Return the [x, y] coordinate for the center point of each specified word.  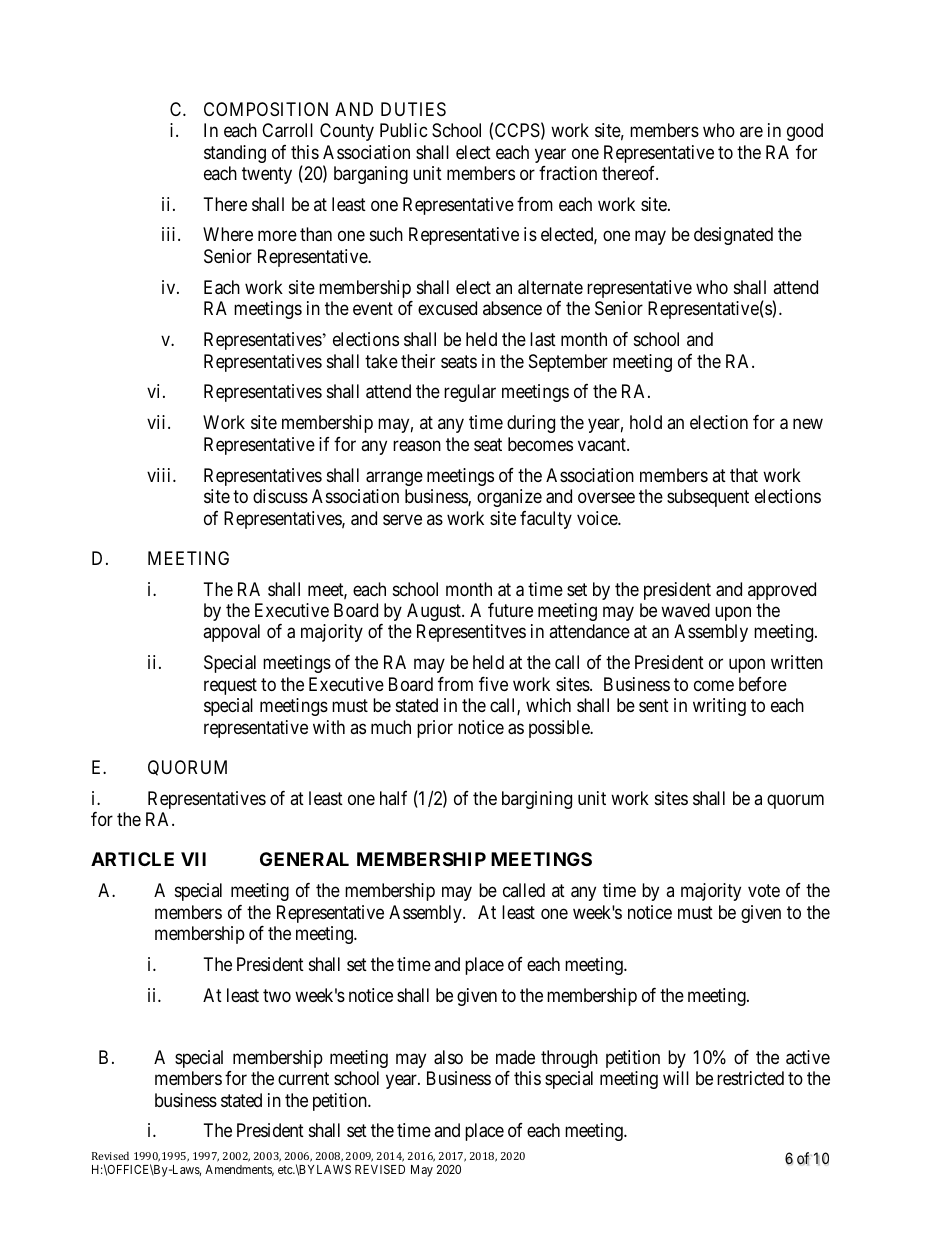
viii [160, 475]
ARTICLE [132, 859]
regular [470, 393]
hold [646, 422]
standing [235, 154]
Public [404, 130]
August [435, 612]
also [448, 1057]
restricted [750, 1078]
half [393, 798]
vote [764, 890]
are [751, 131]
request [230, 686]
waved [685, 610]
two [277, 995]
